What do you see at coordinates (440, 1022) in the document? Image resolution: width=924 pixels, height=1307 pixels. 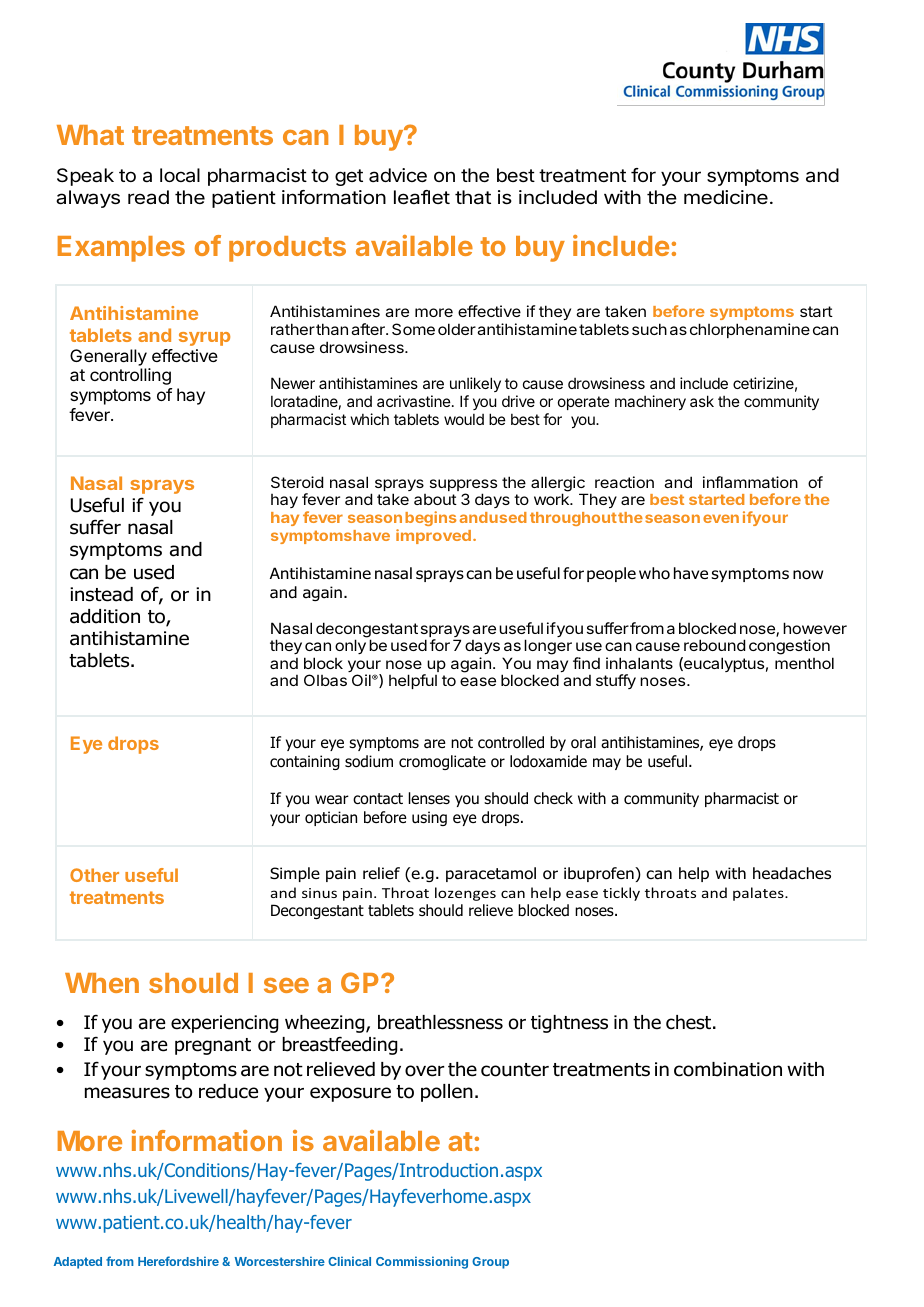 I see `breathlessness` at bounding box center [440, 1022].
